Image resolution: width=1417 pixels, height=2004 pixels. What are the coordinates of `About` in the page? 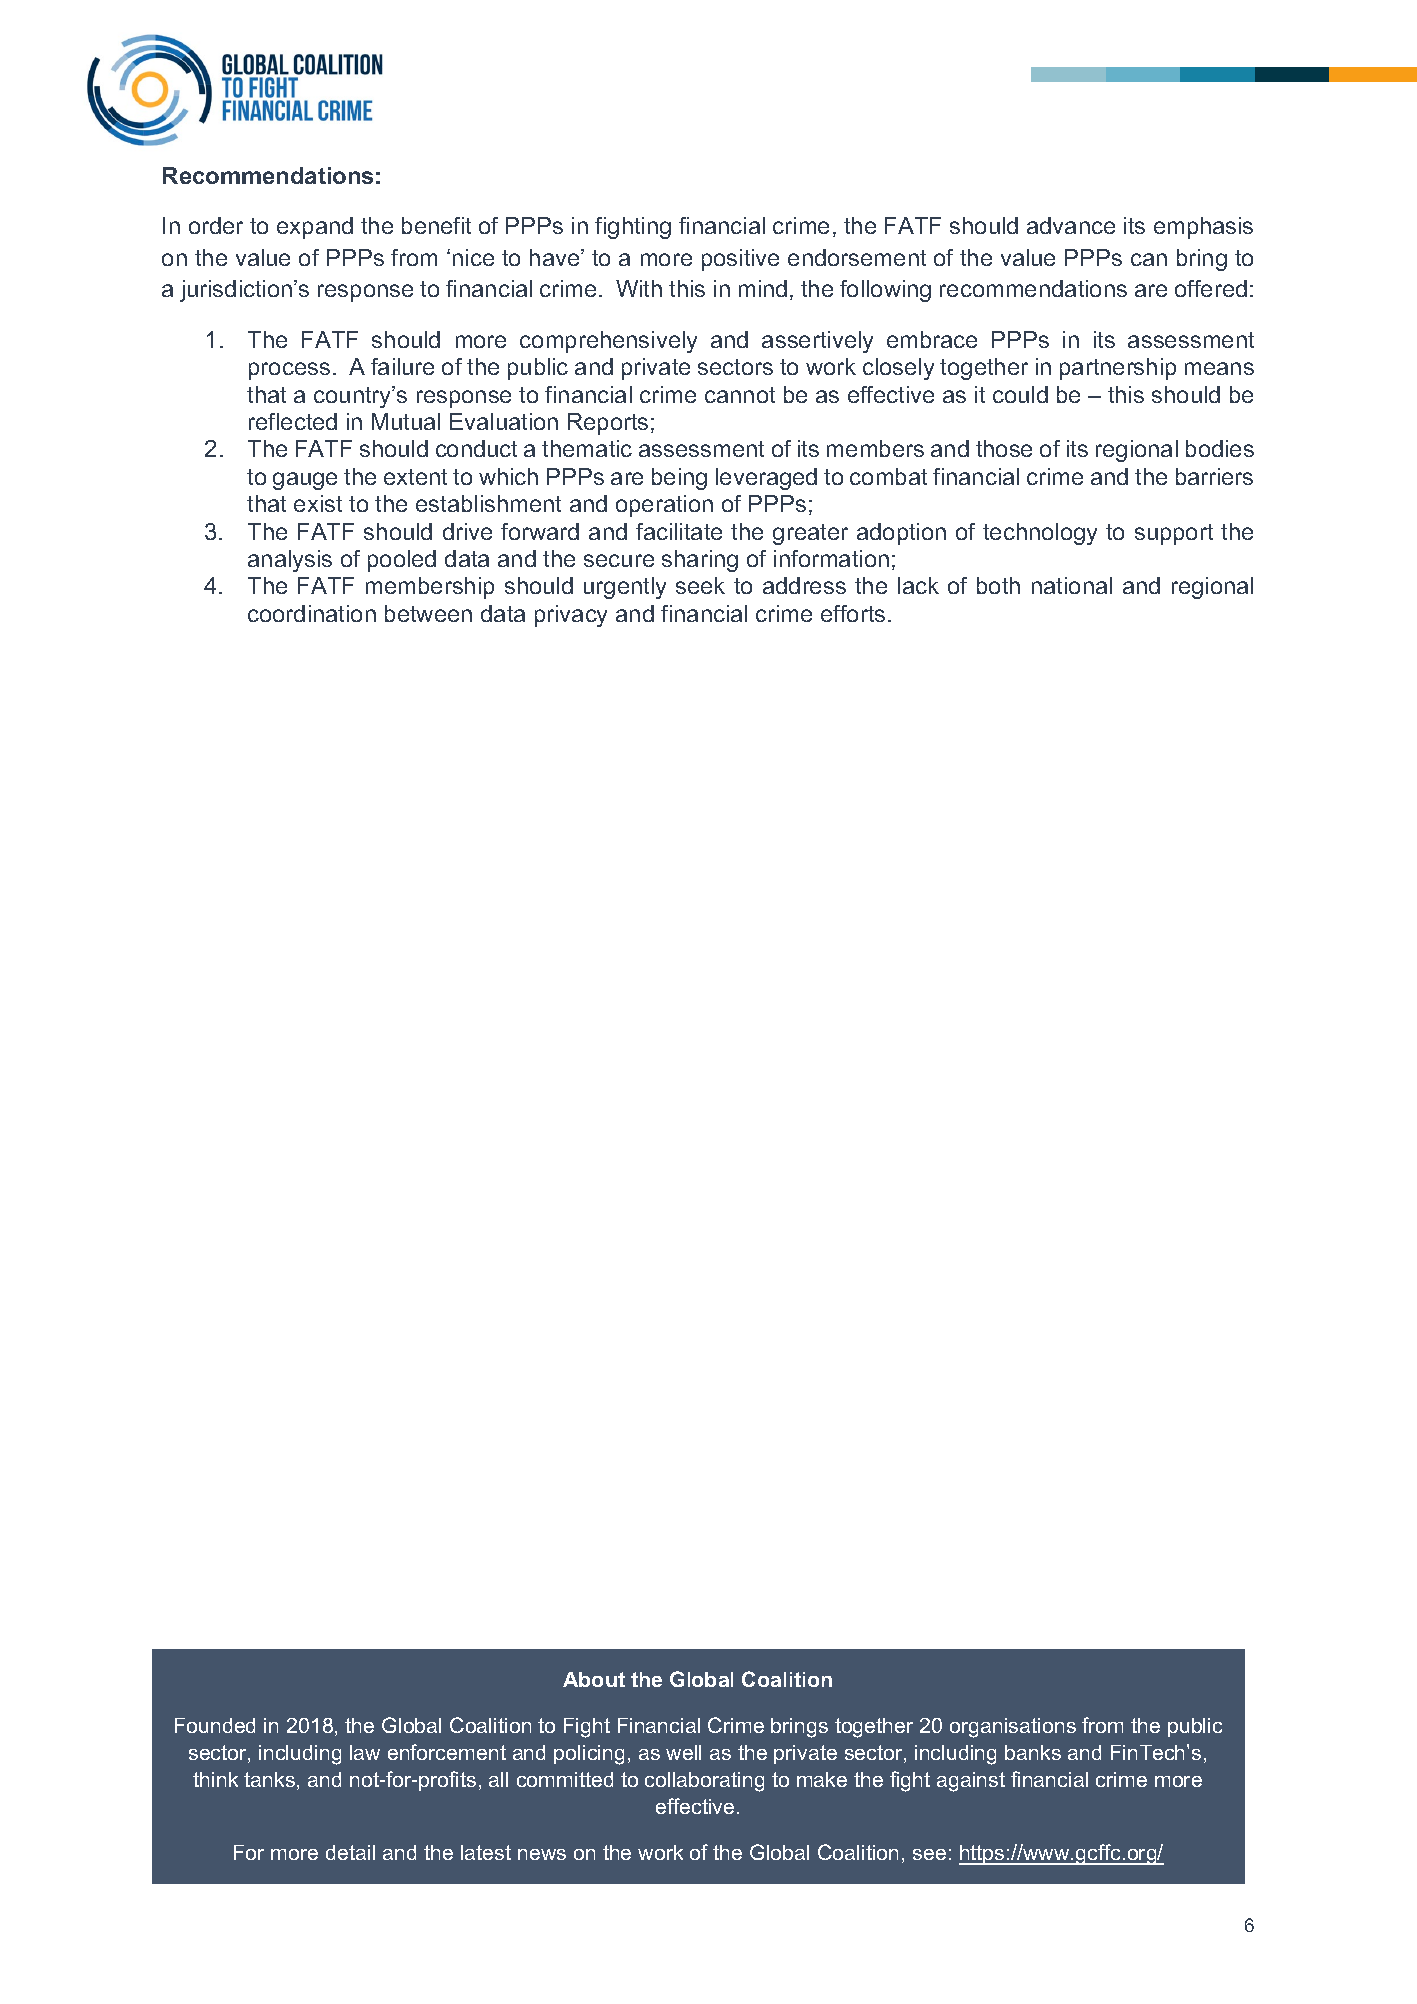 It's located at (594, 1679).
